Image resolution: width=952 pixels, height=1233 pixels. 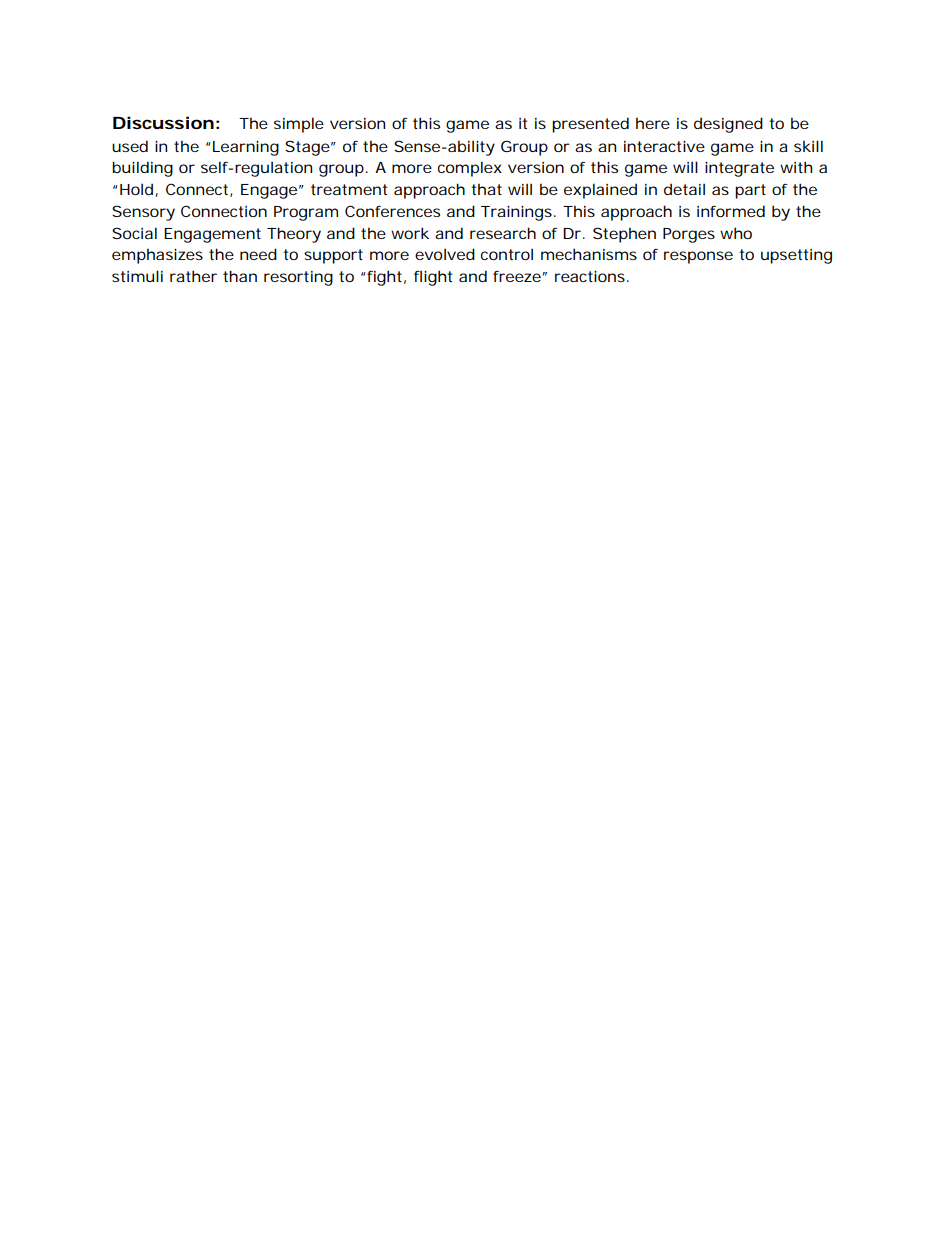 What do you see at coordinates (486, 189) in the image?
I see `that` at bounding box center [486, 189].
